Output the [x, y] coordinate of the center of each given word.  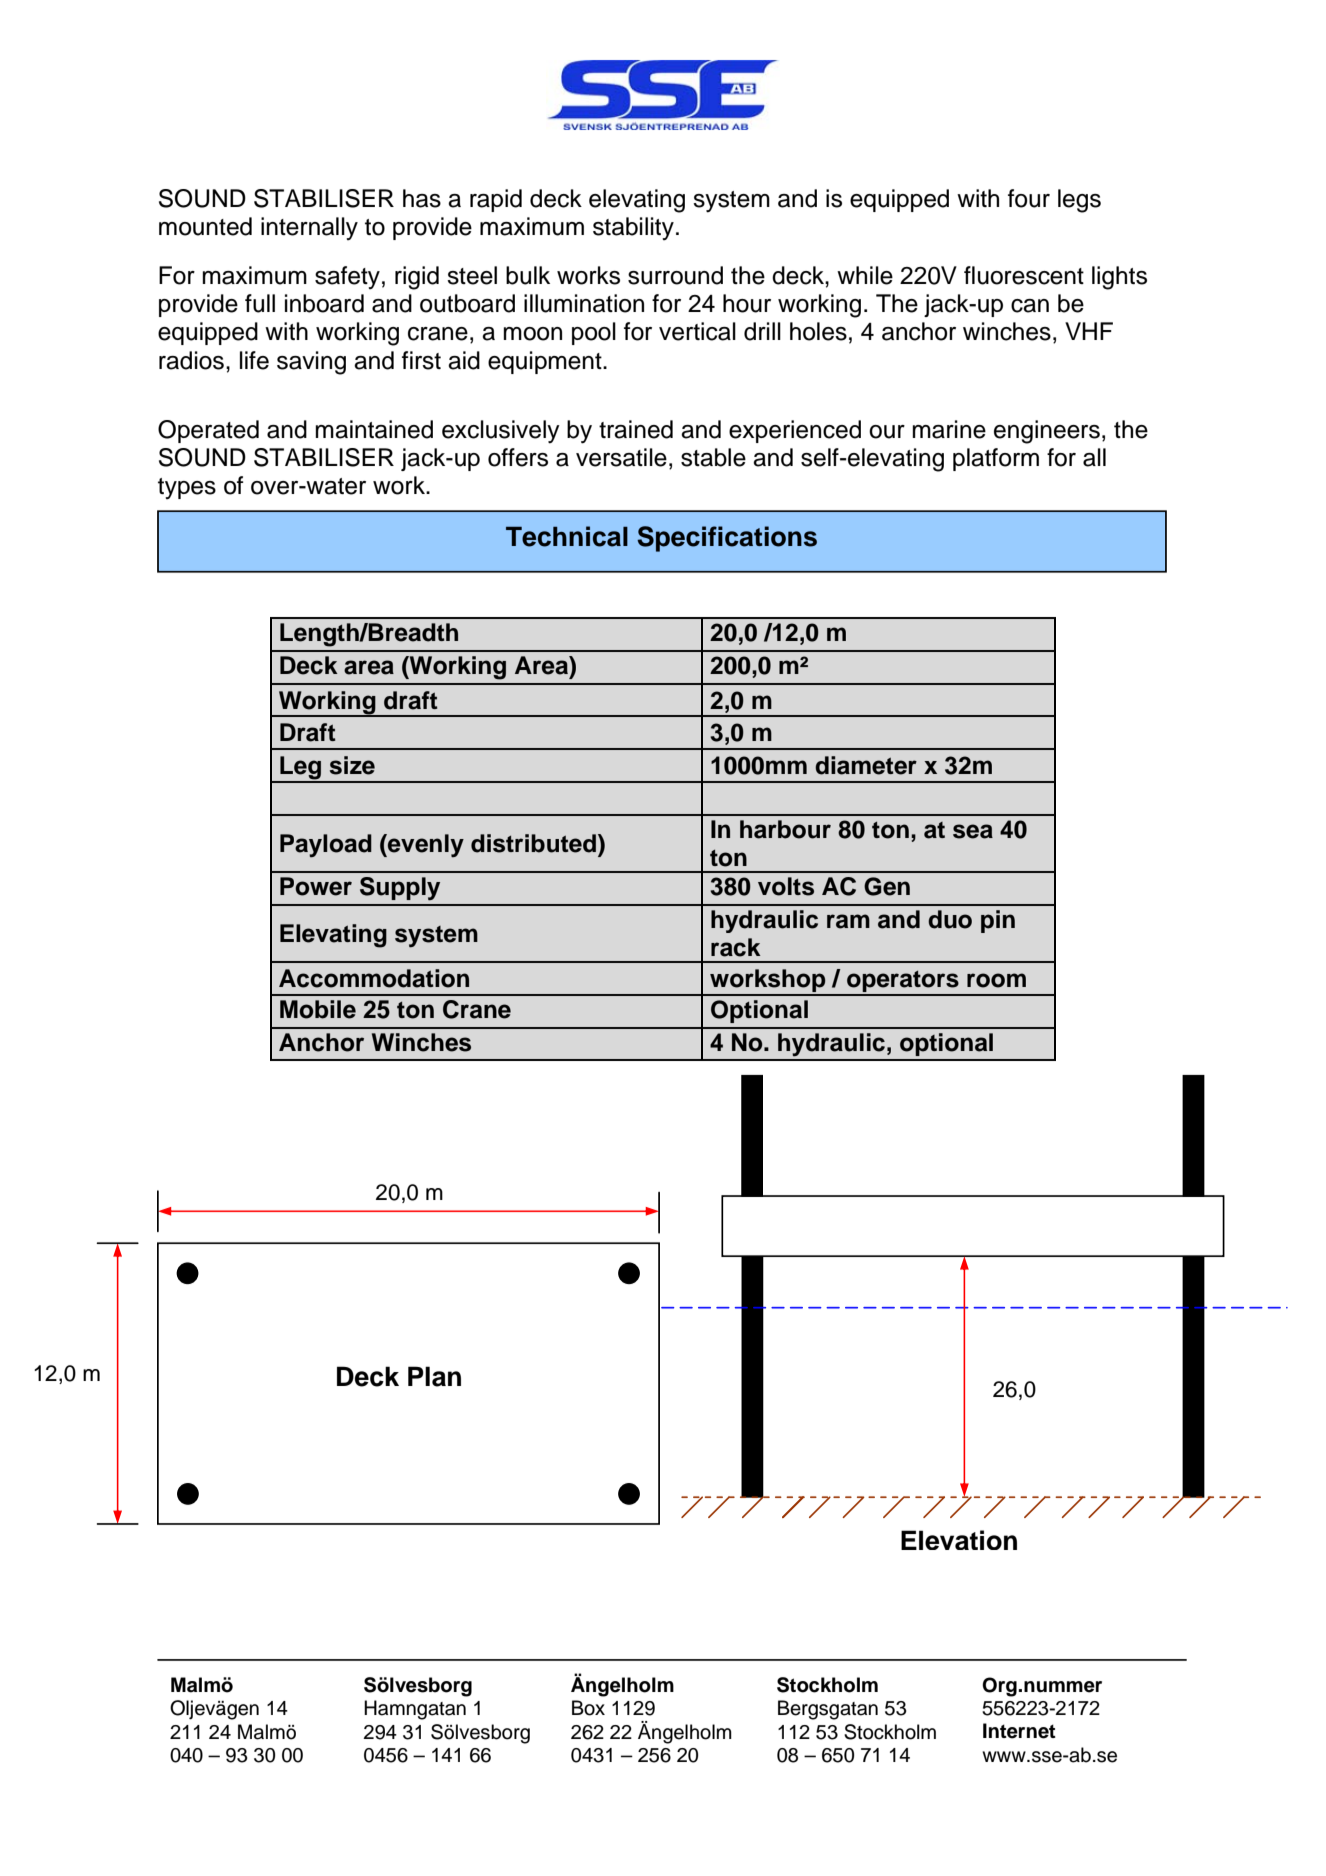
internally [309, 228]
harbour [785, 829]
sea [973, 831]
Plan [434, 1376]
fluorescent [1024, 275]
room [996, 980]
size [352, 765]
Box [588, 1708]
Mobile [318, 1009]
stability [633, 228]
